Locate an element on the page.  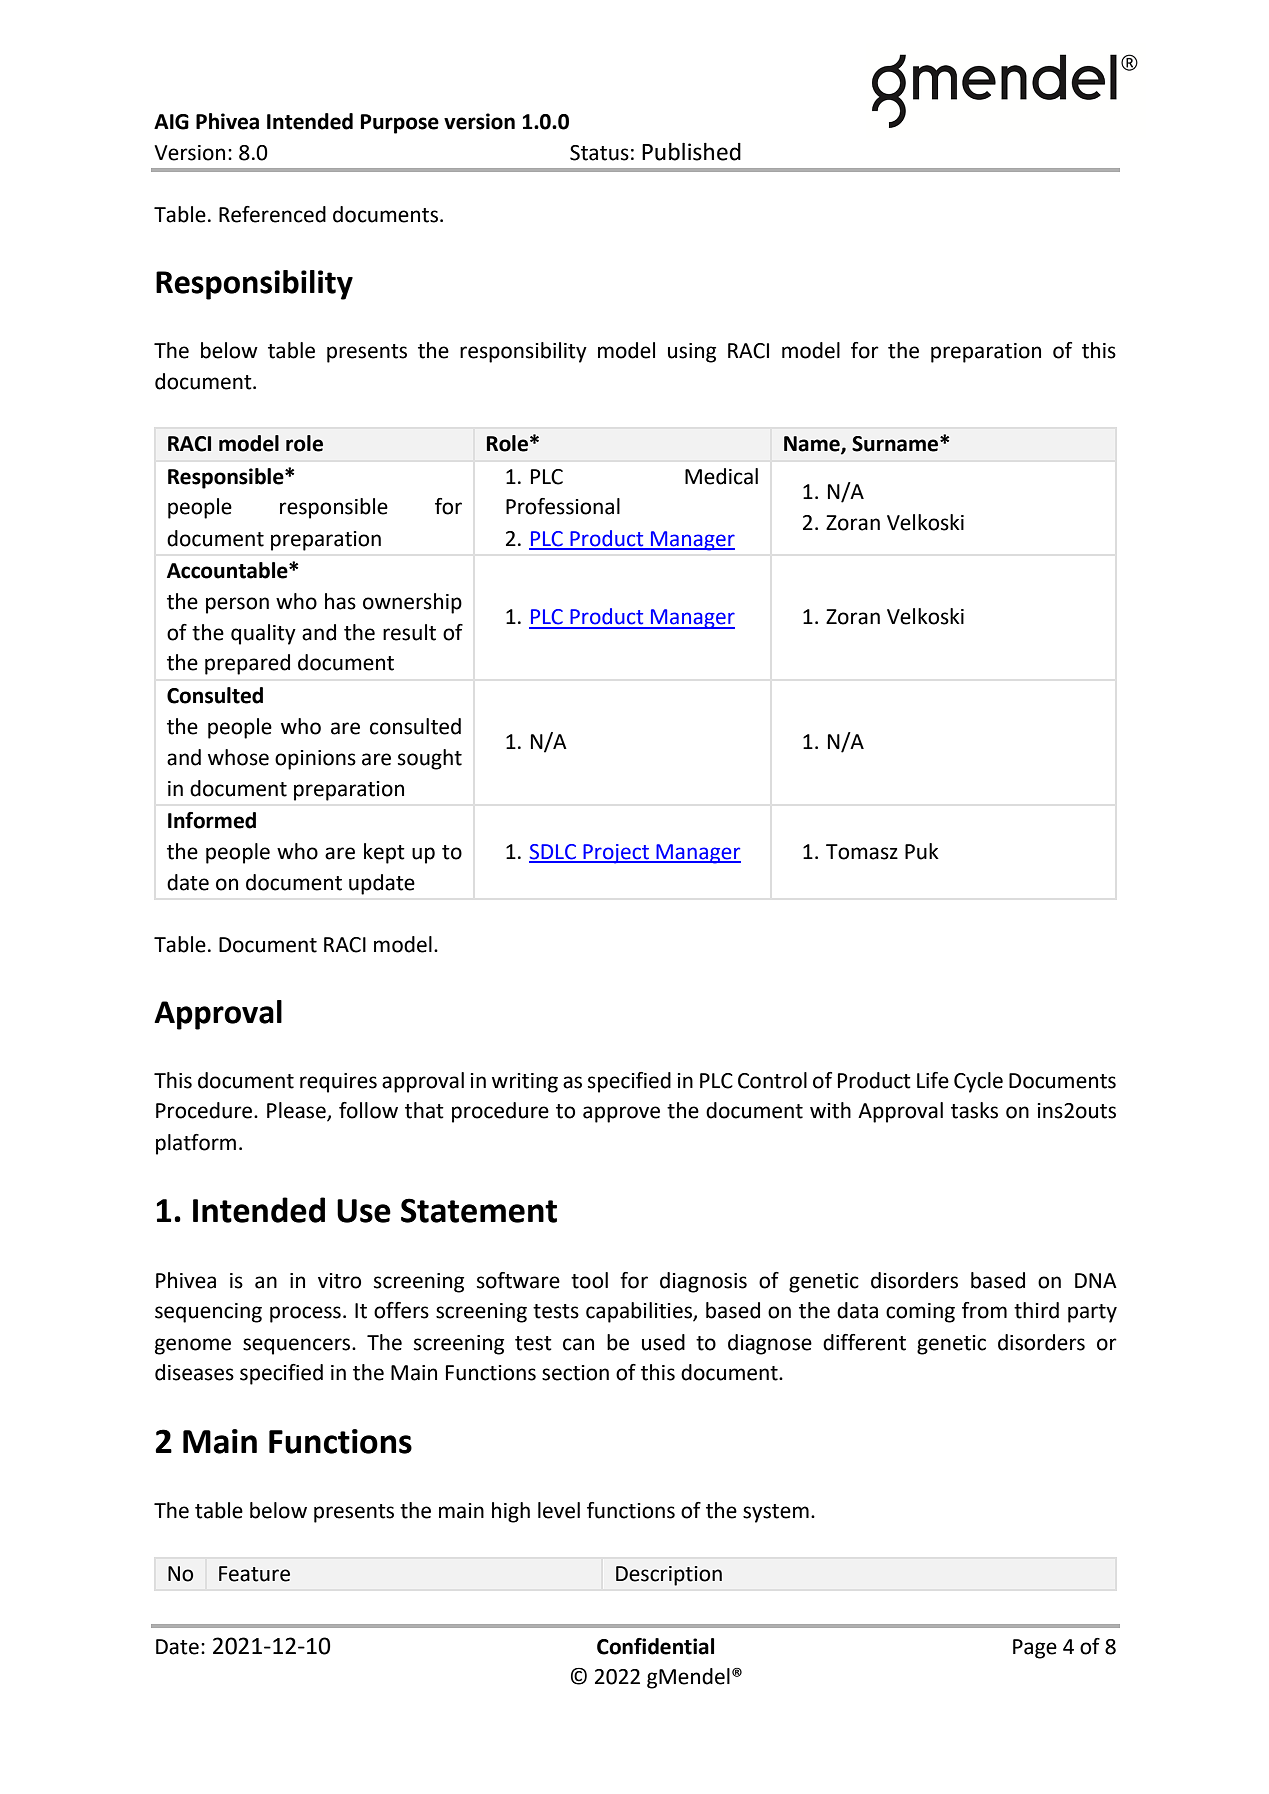
Please is located at coordinates (297, 1111).
